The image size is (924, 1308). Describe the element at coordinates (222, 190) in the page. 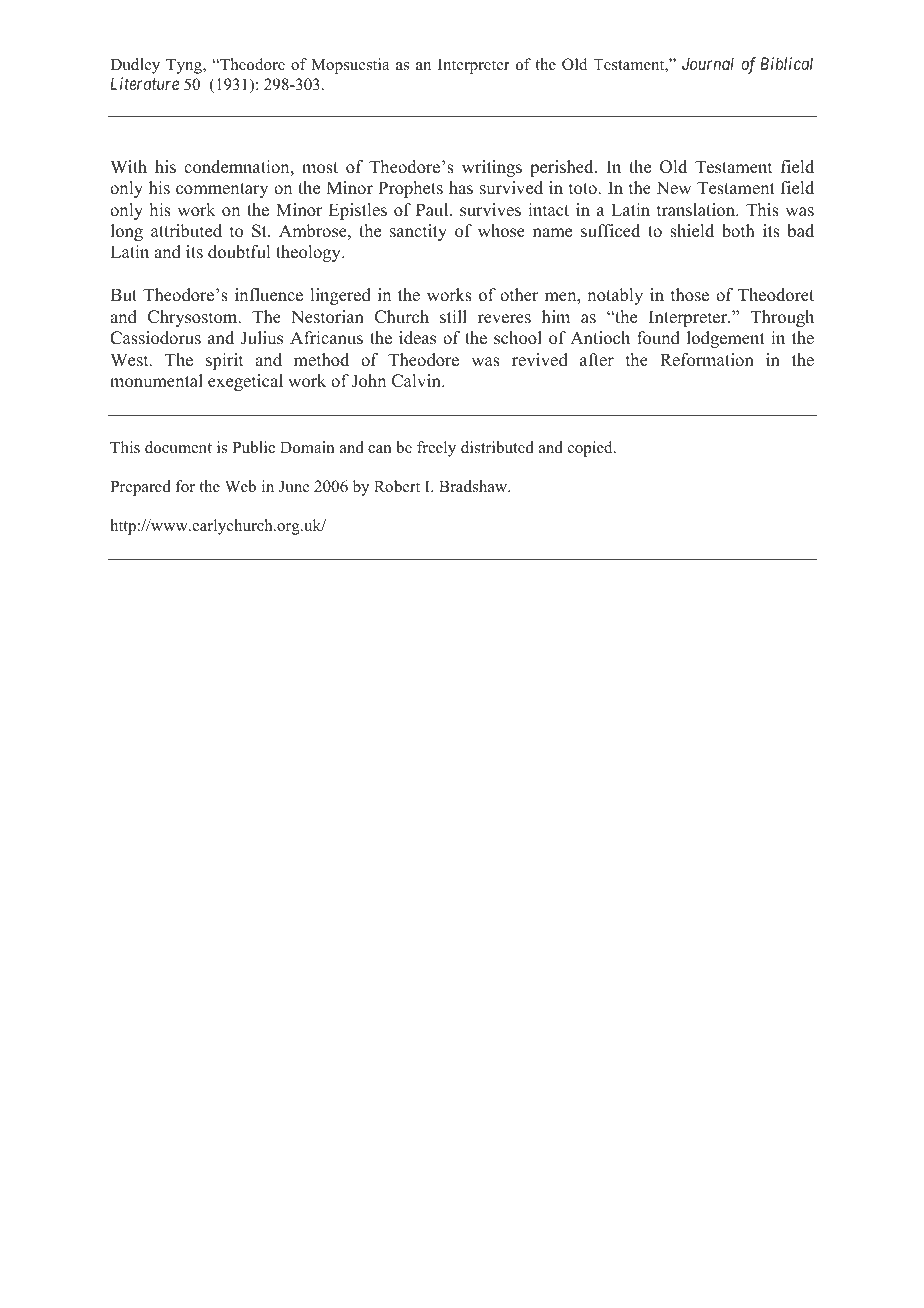

I see `commentary` at that location.
